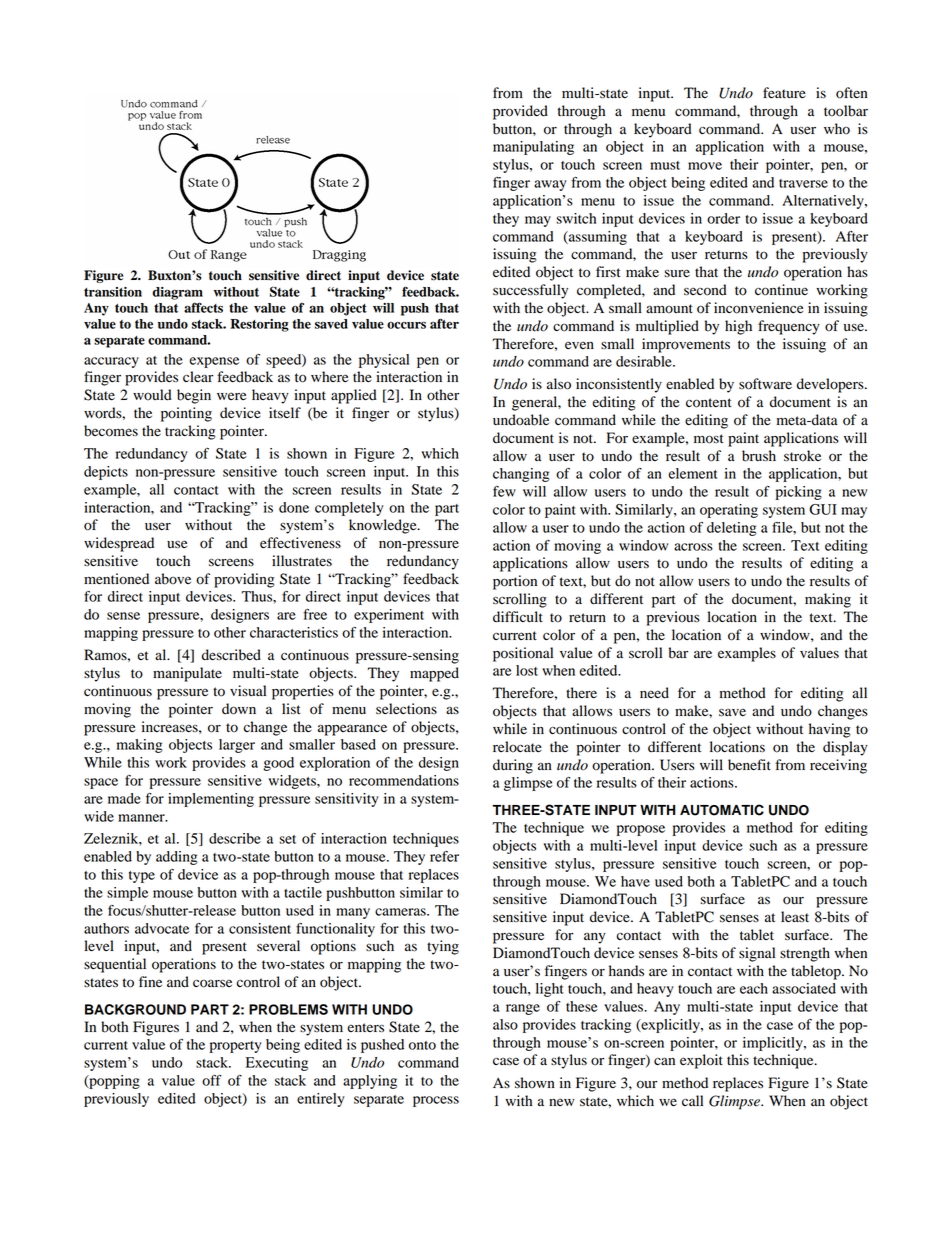 Image resolution: width=952 pixels, height=1233 pixels. I want to click on few, so click(504, 491).
